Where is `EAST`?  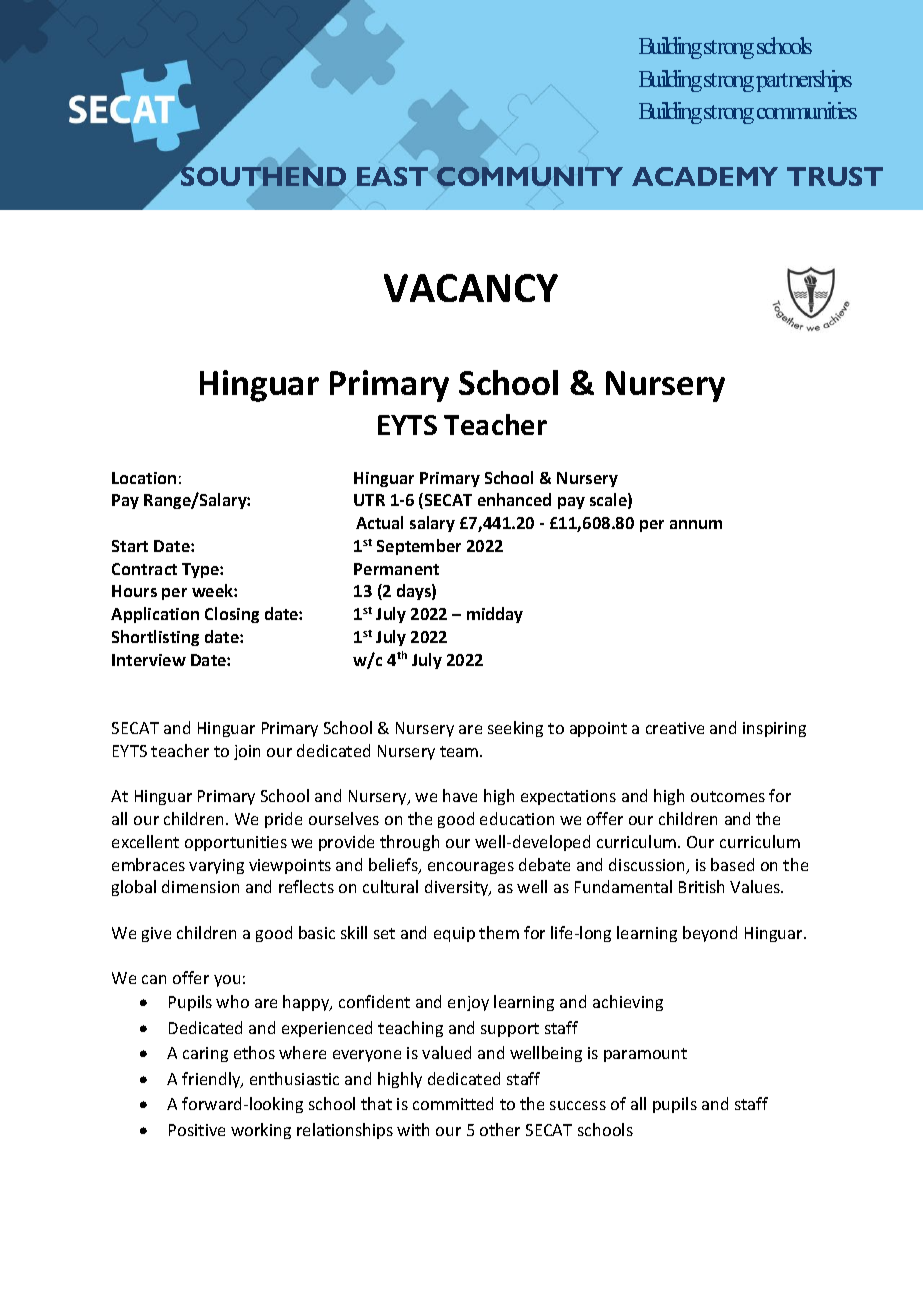 EAST is located at coordinates (392, 176).
